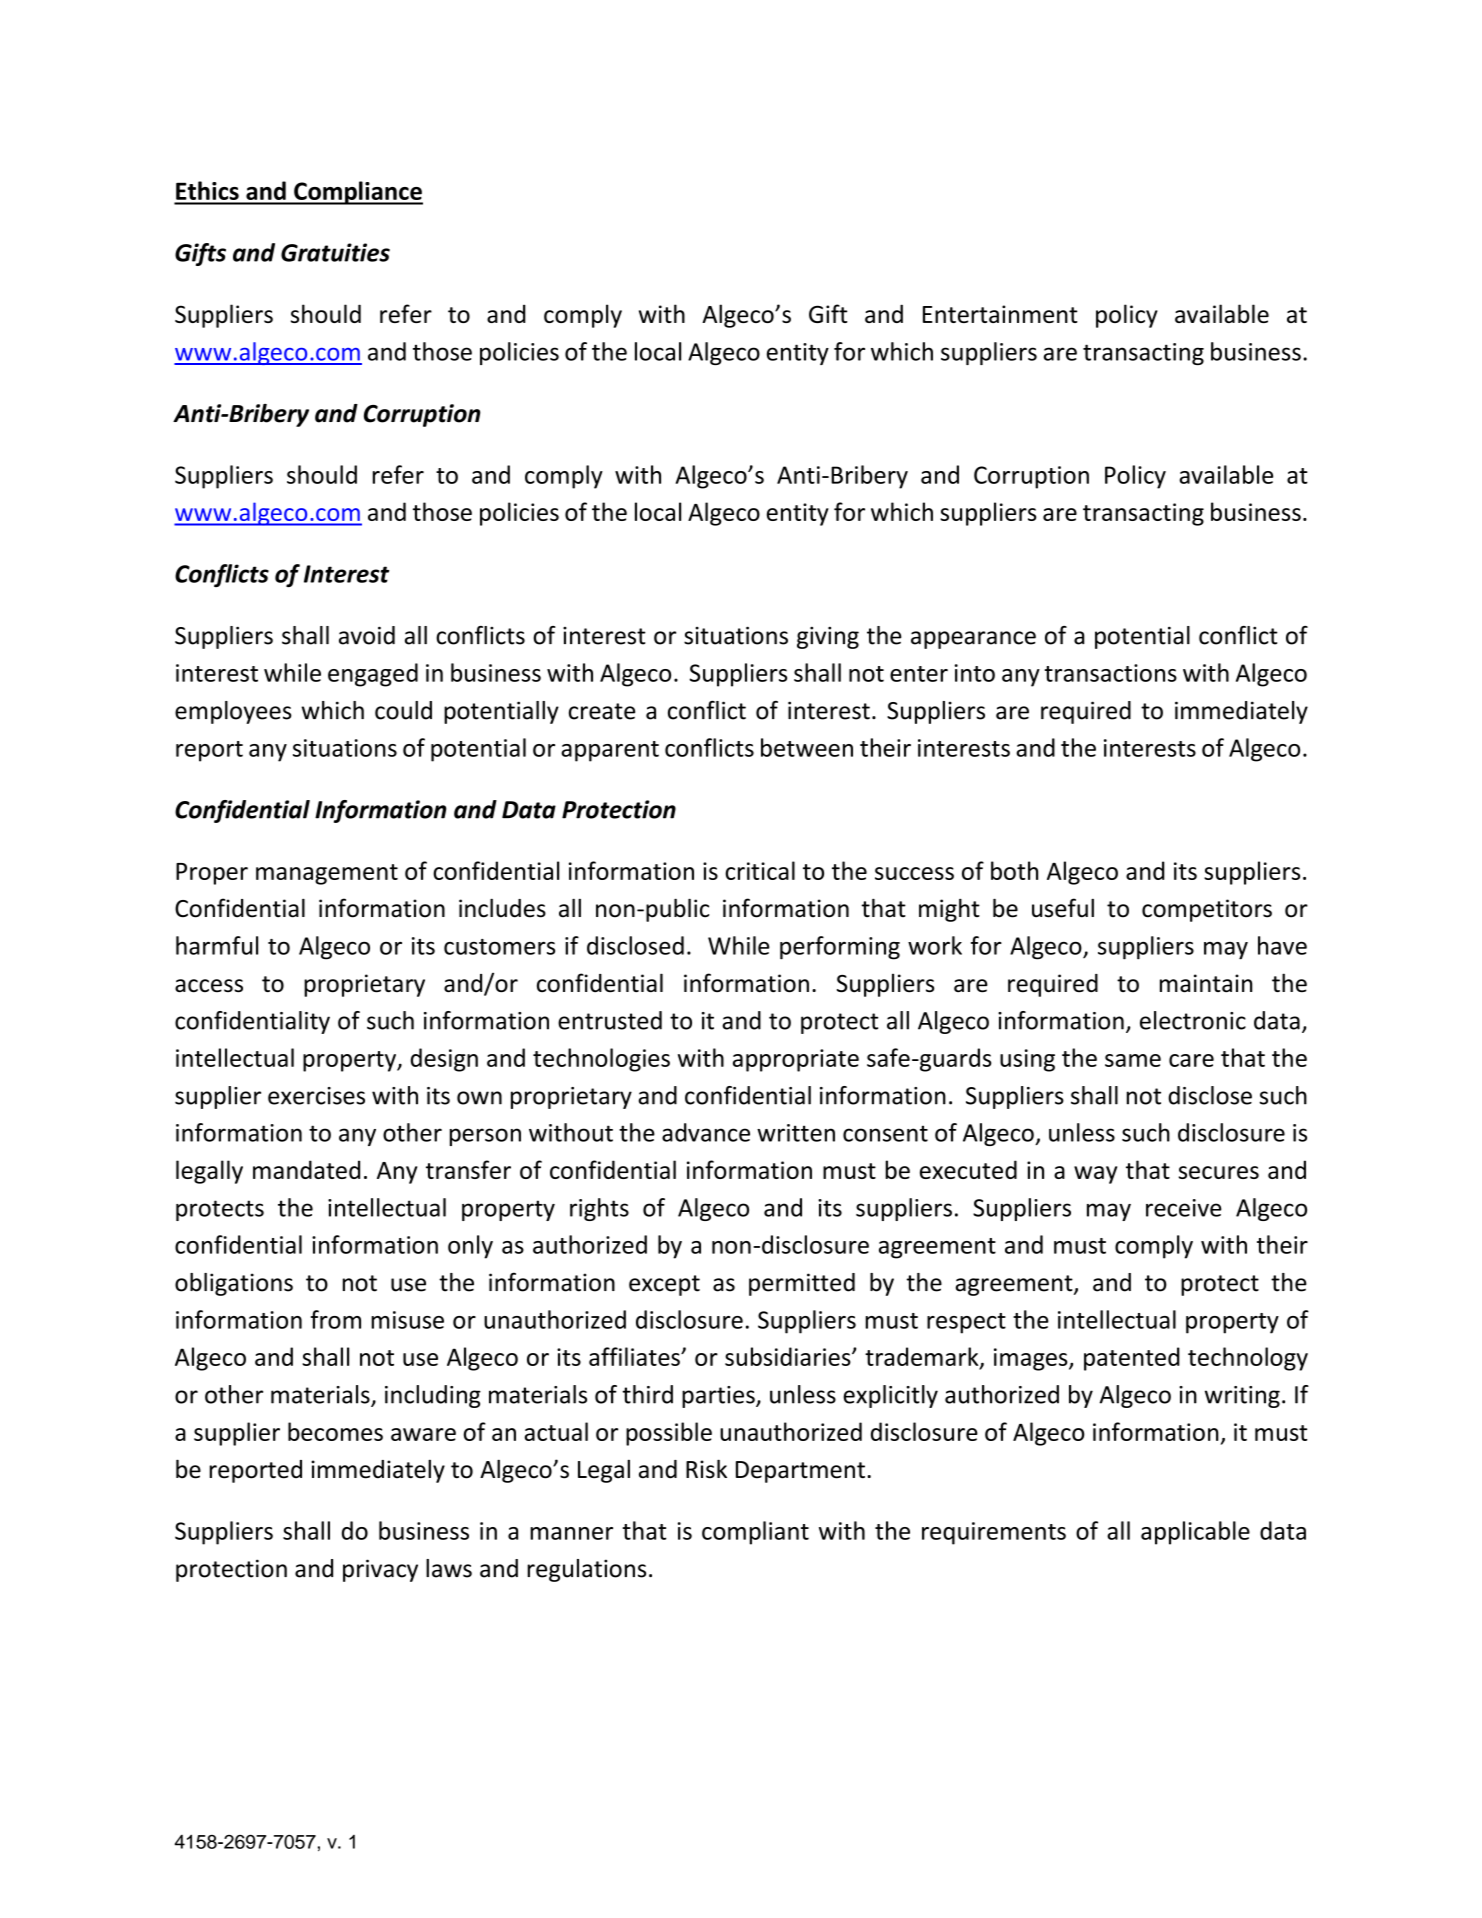 This page has width=1482, height=1918. What do you see at coordinates (316, 1096) in the page?
I see `exercises` at bounding box center [316, 1096].
